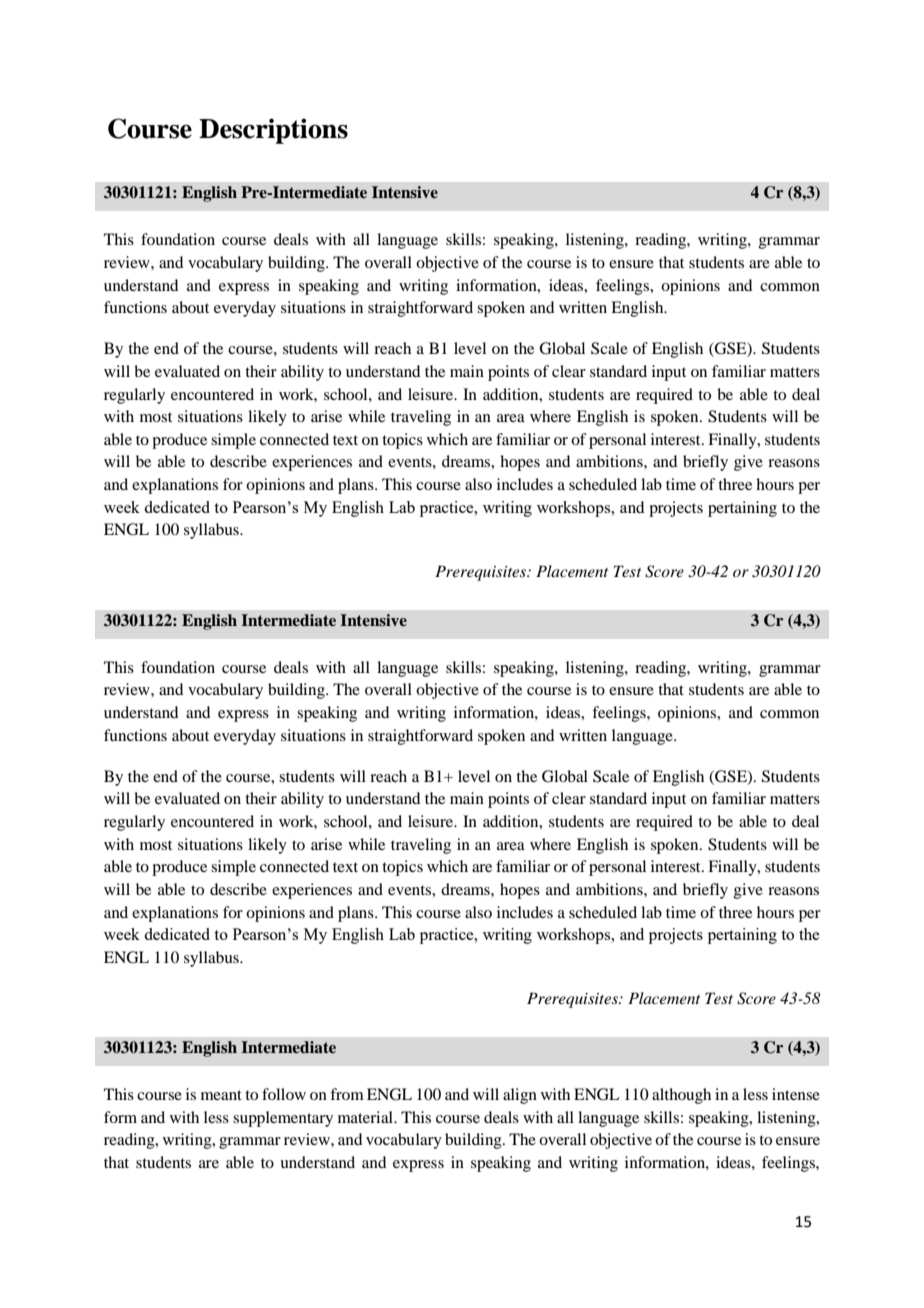 This screenshot has width=924, height=1308. I want to click on intense, so click(796, 1094).
